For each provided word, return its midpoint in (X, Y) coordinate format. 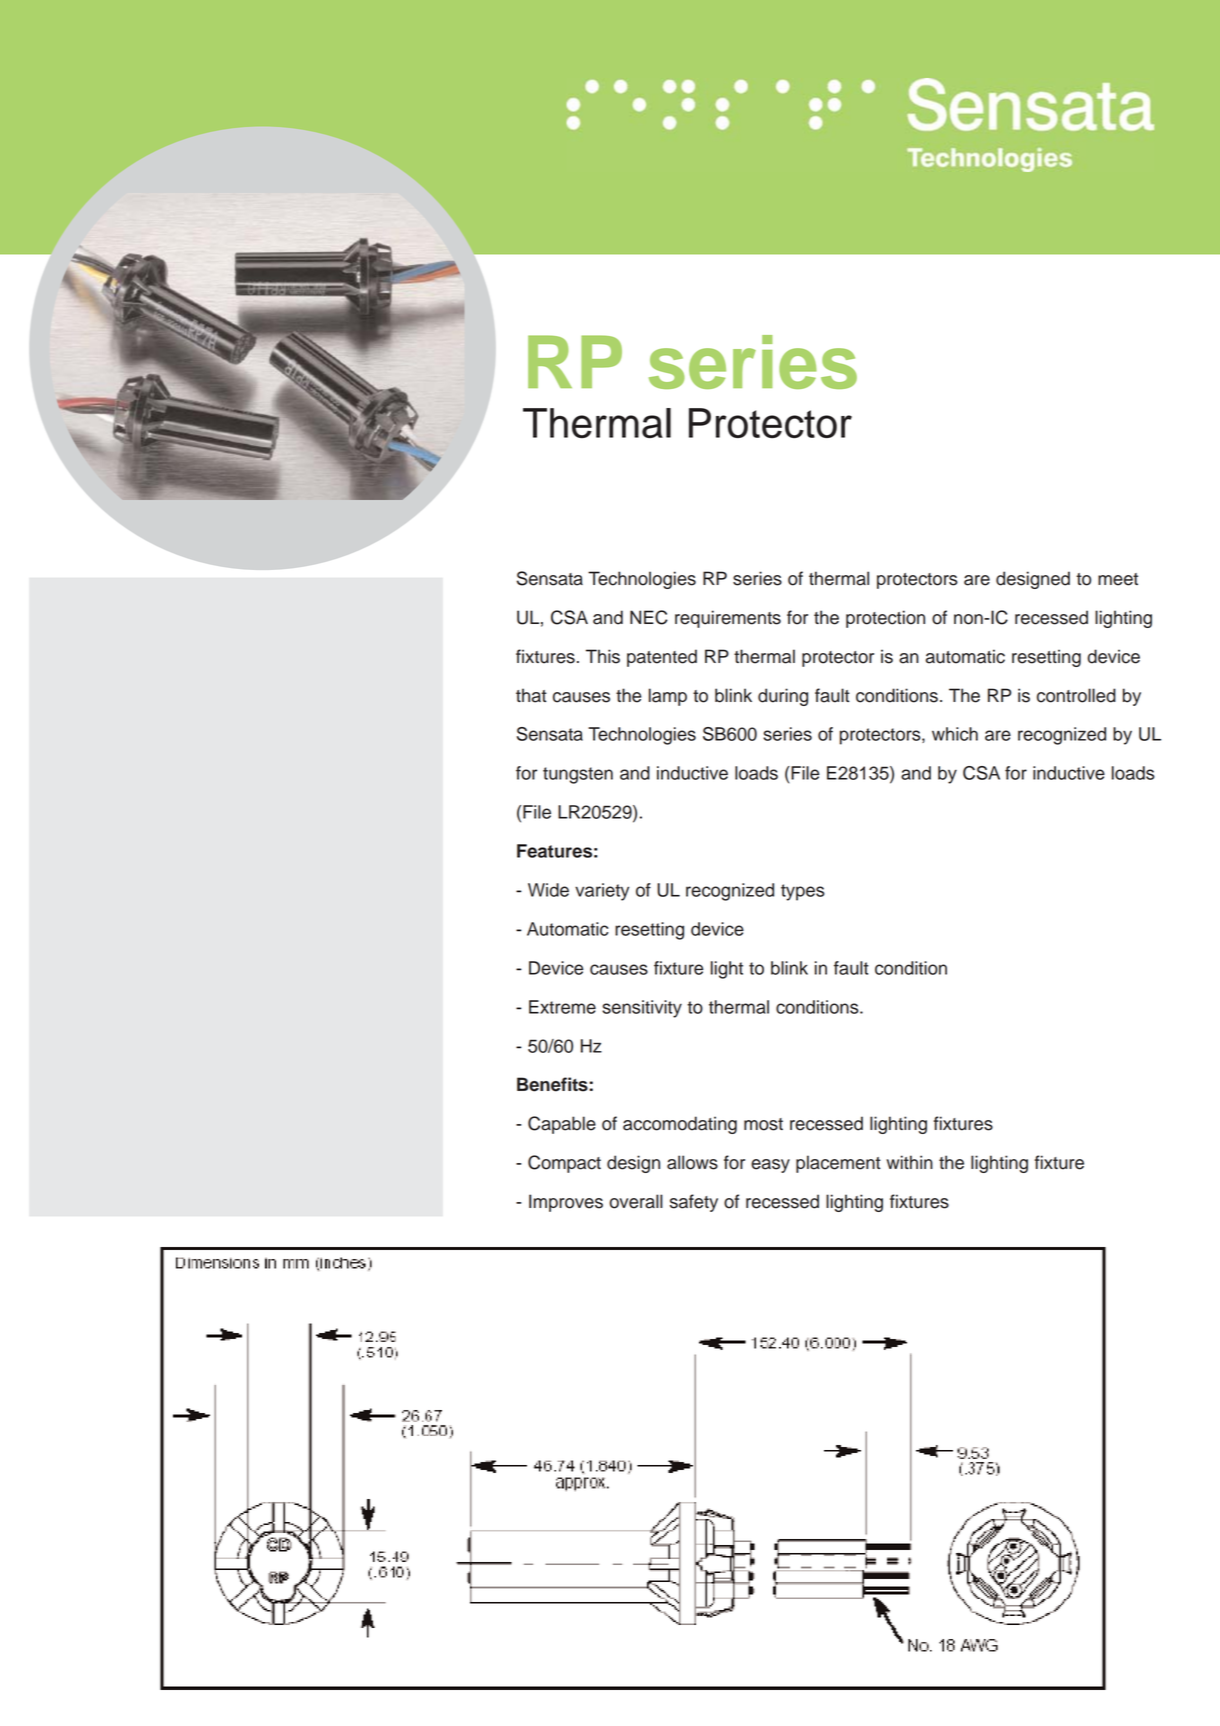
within (909, 1162)
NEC (649, 617)
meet (1118, 579)
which (955, 734)
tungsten (578, 775)
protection (885, 619)
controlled (1076, 695)
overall (636, 1201)
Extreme (562, 1007)
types (803, 892)
